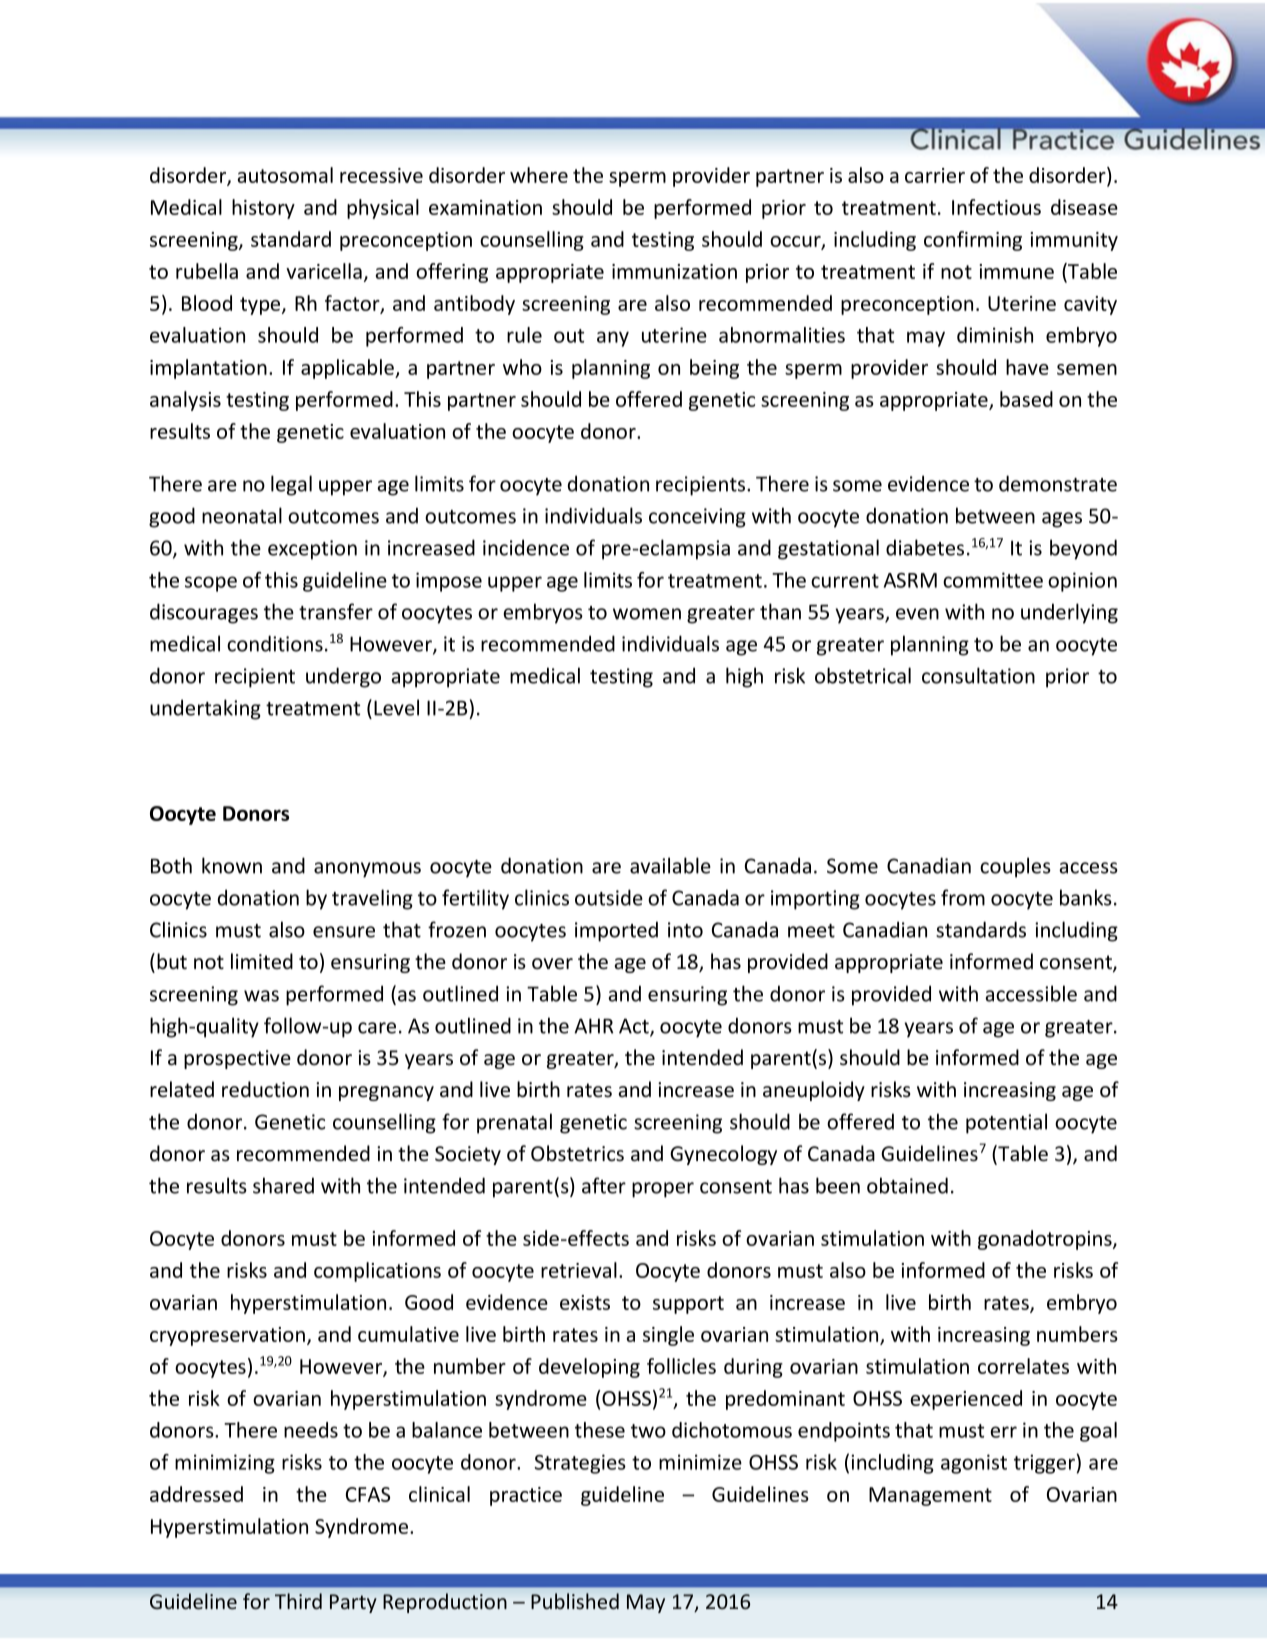 The width and height of the screenshot is (1267, 1640). Describe the element at coordinates (232, 865) in the screenshot. I see `known` at that location.
